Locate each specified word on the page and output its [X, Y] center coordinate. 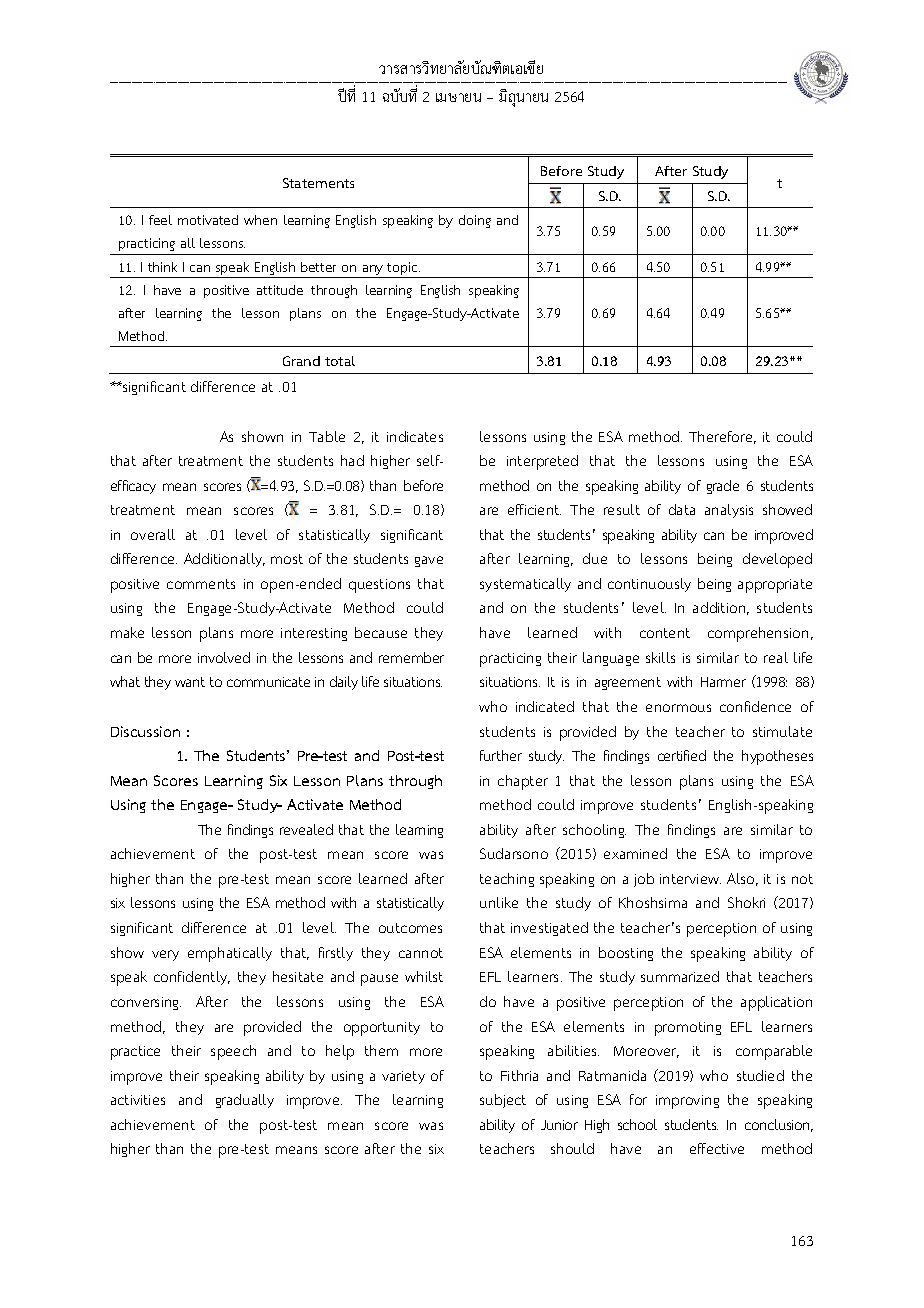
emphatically [230, 954]
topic [403, 270]
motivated [208, 220]
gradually [245, 1101]
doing [475, 221]
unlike [499, 902]
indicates [415, 436]
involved [224, 657]
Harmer [723, 682]
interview [690, 879]
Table [327, 436]
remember [411, 657]
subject [503, 1101]
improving [687, 1102]
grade [723, 487]
